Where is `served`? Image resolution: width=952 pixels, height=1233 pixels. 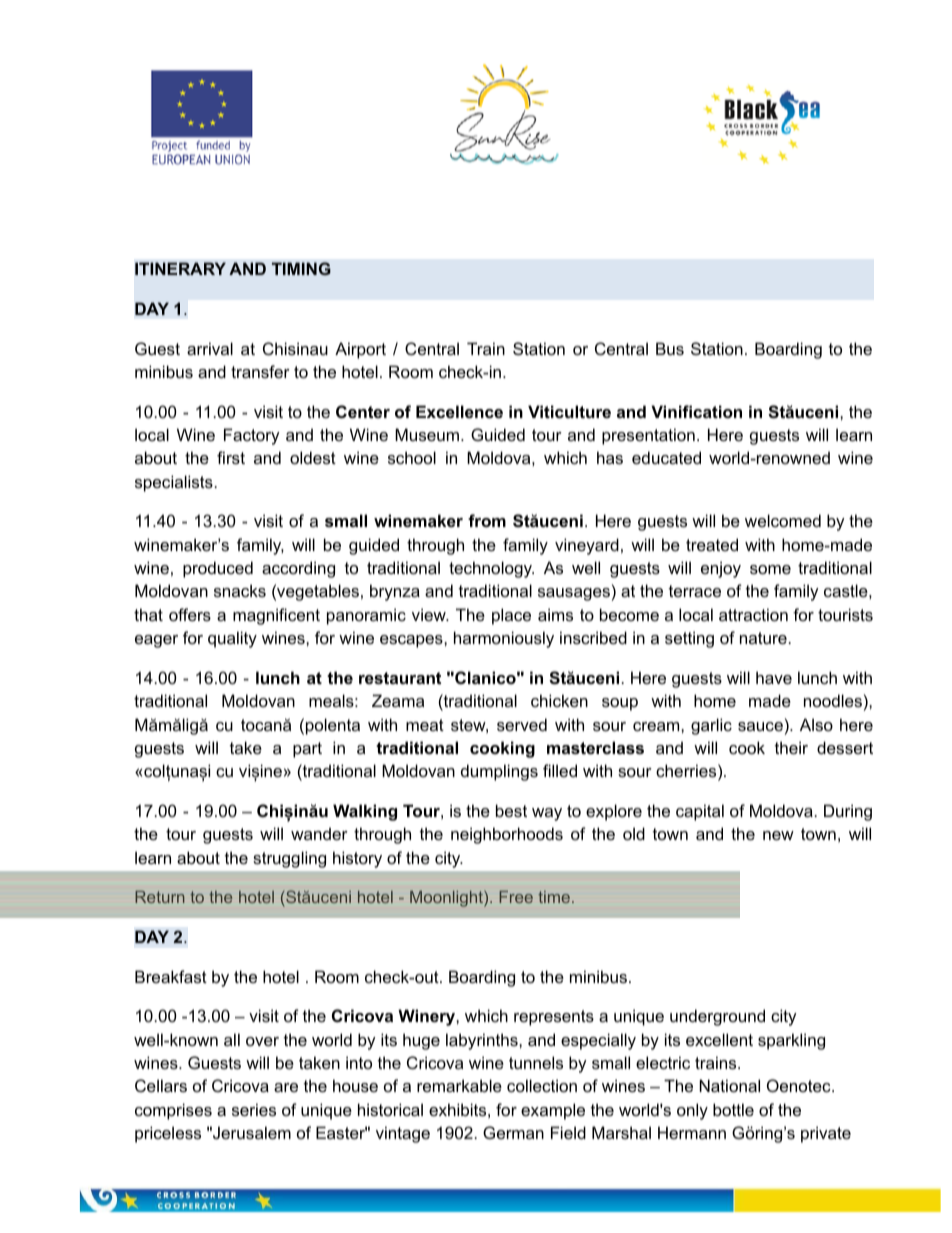 served is located at coordinates (522, 724).
